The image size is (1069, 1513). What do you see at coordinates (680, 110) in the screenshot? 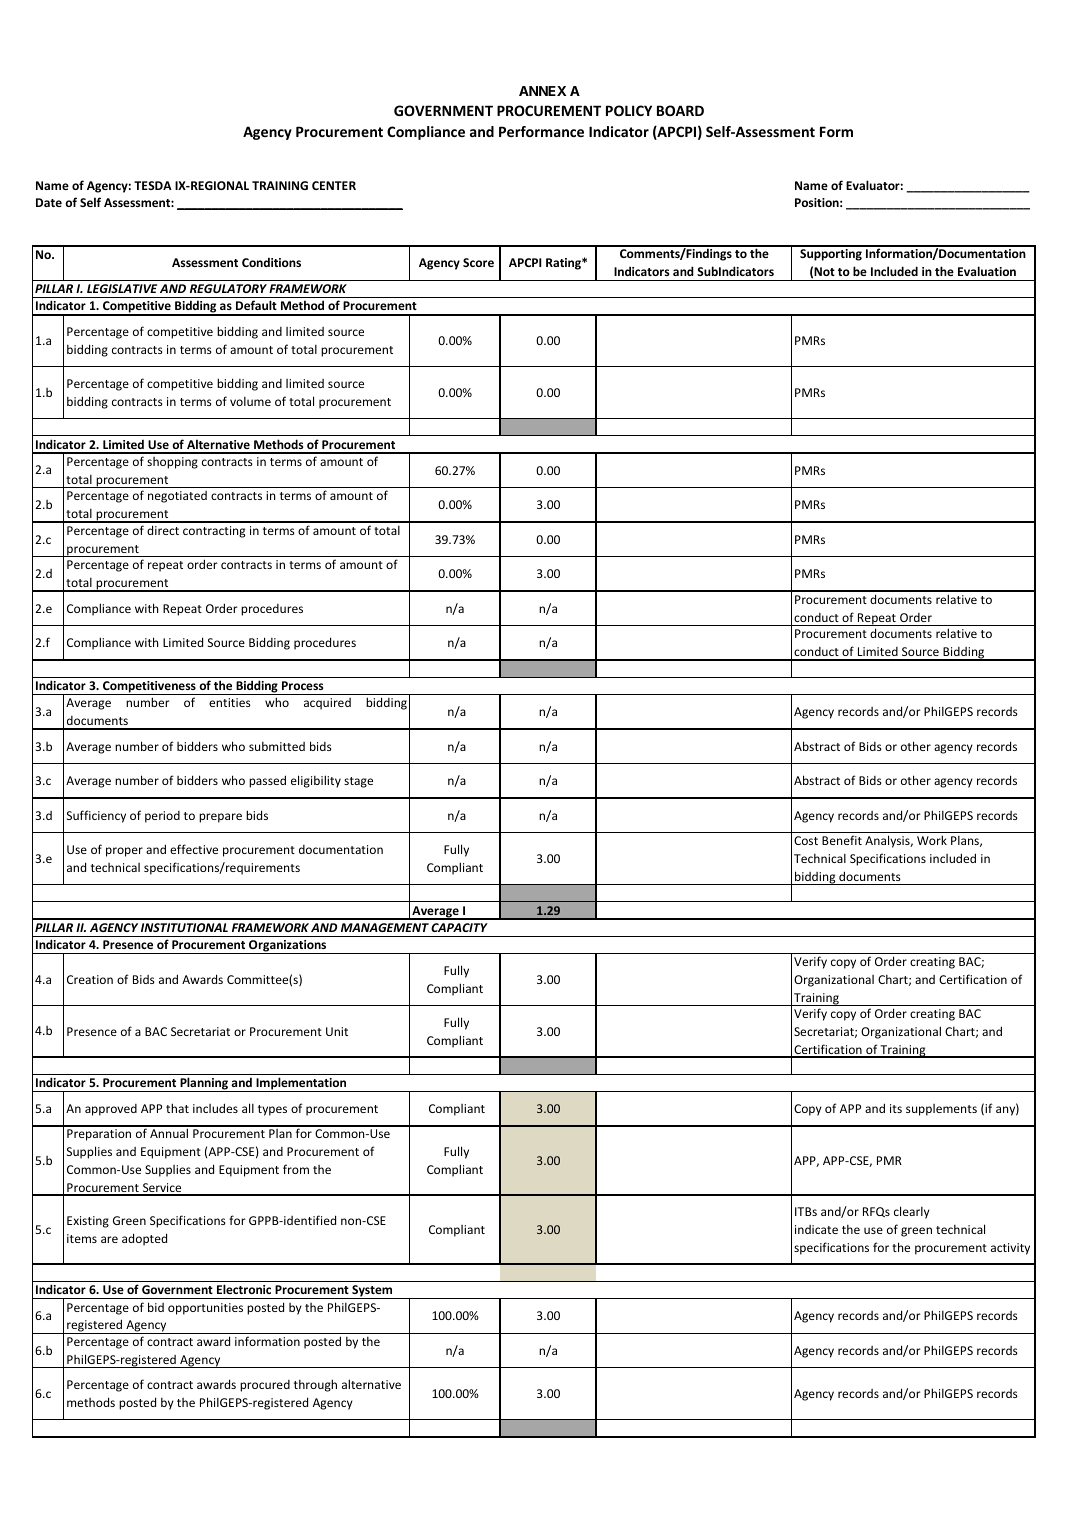
I see `BOARD` at bounding box center [680, 110].
